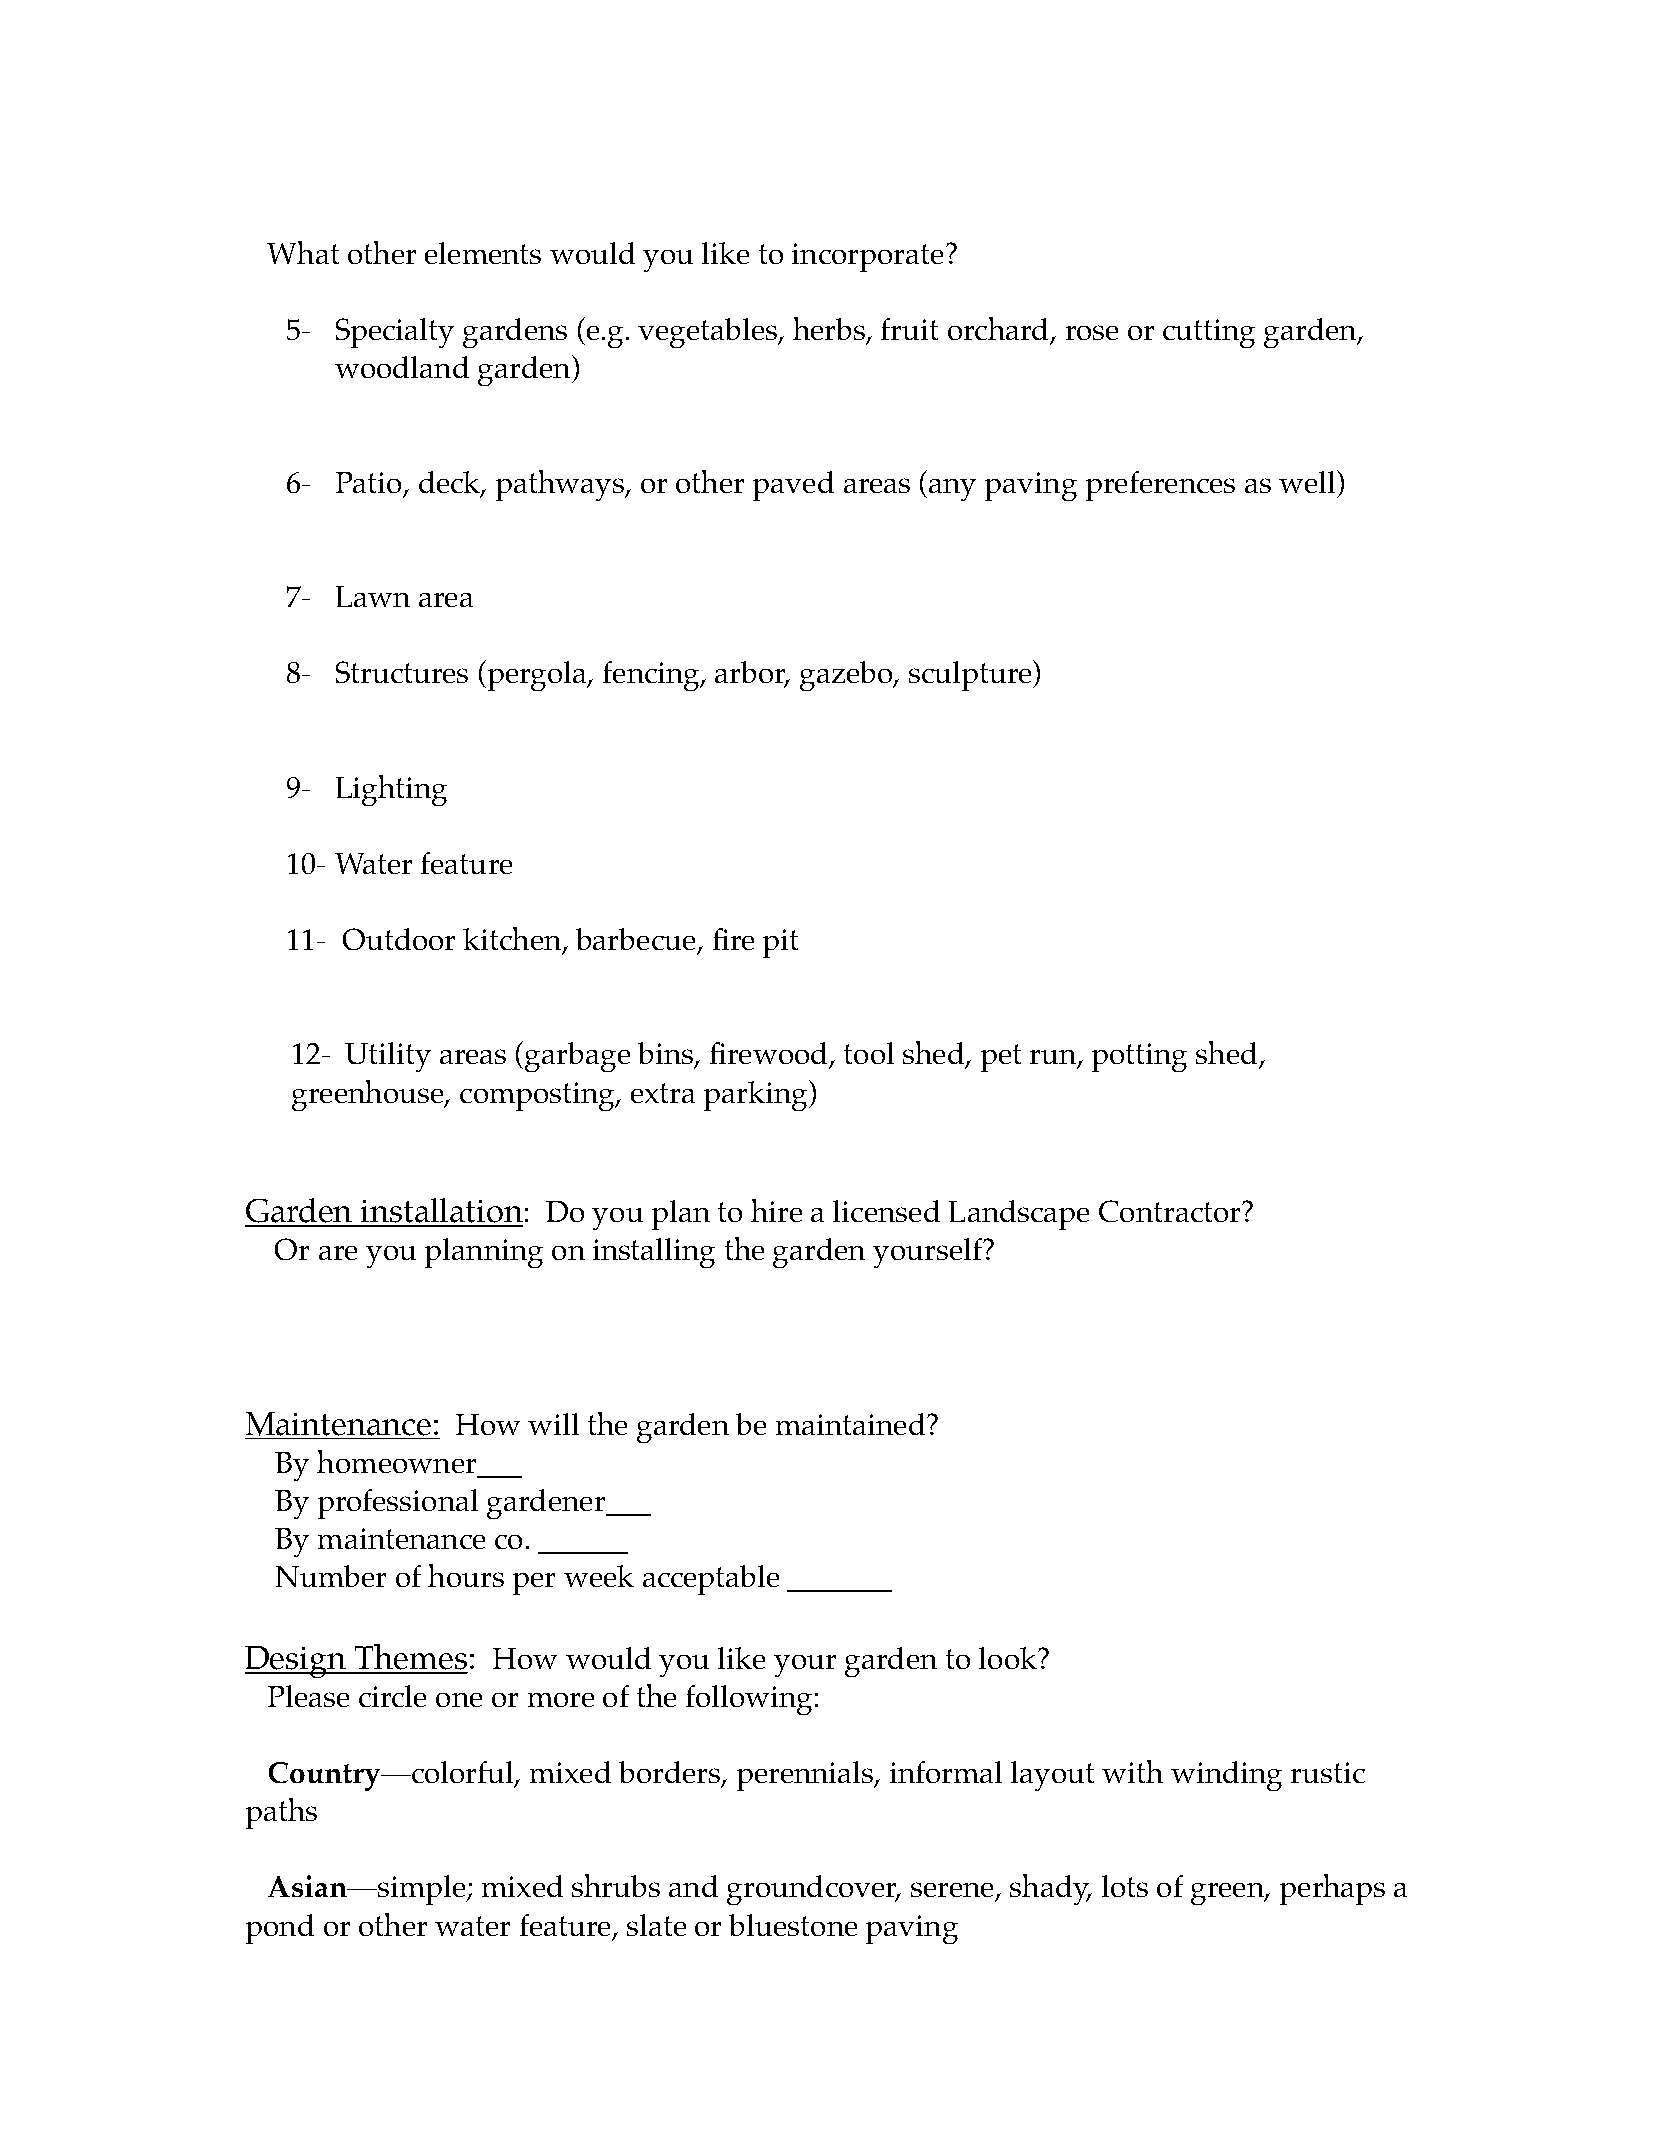 This screenshot has width=1666, height=2156. What do you see at coordinates (1171, 1211) in the screenshot?
I see `Contractor` at bounding box center [1171, 1211].
